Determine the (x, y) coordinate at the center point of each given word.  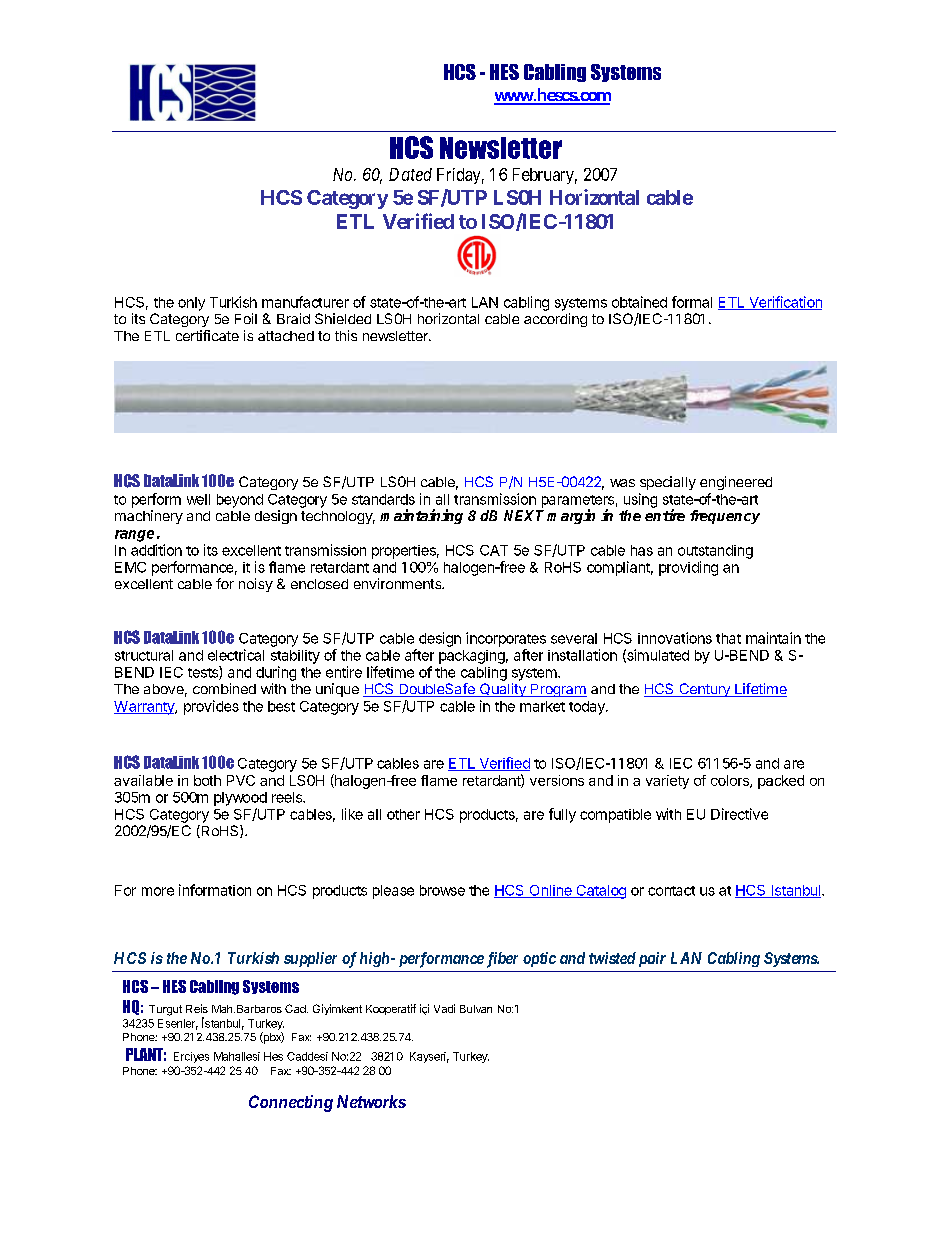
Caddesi (307, 1056)
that (728, 638)
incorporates (506, 639)
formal (692, 302)
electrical (236, 655)
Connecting (291, 1103)
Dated (410, 174)
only (191, 304)
